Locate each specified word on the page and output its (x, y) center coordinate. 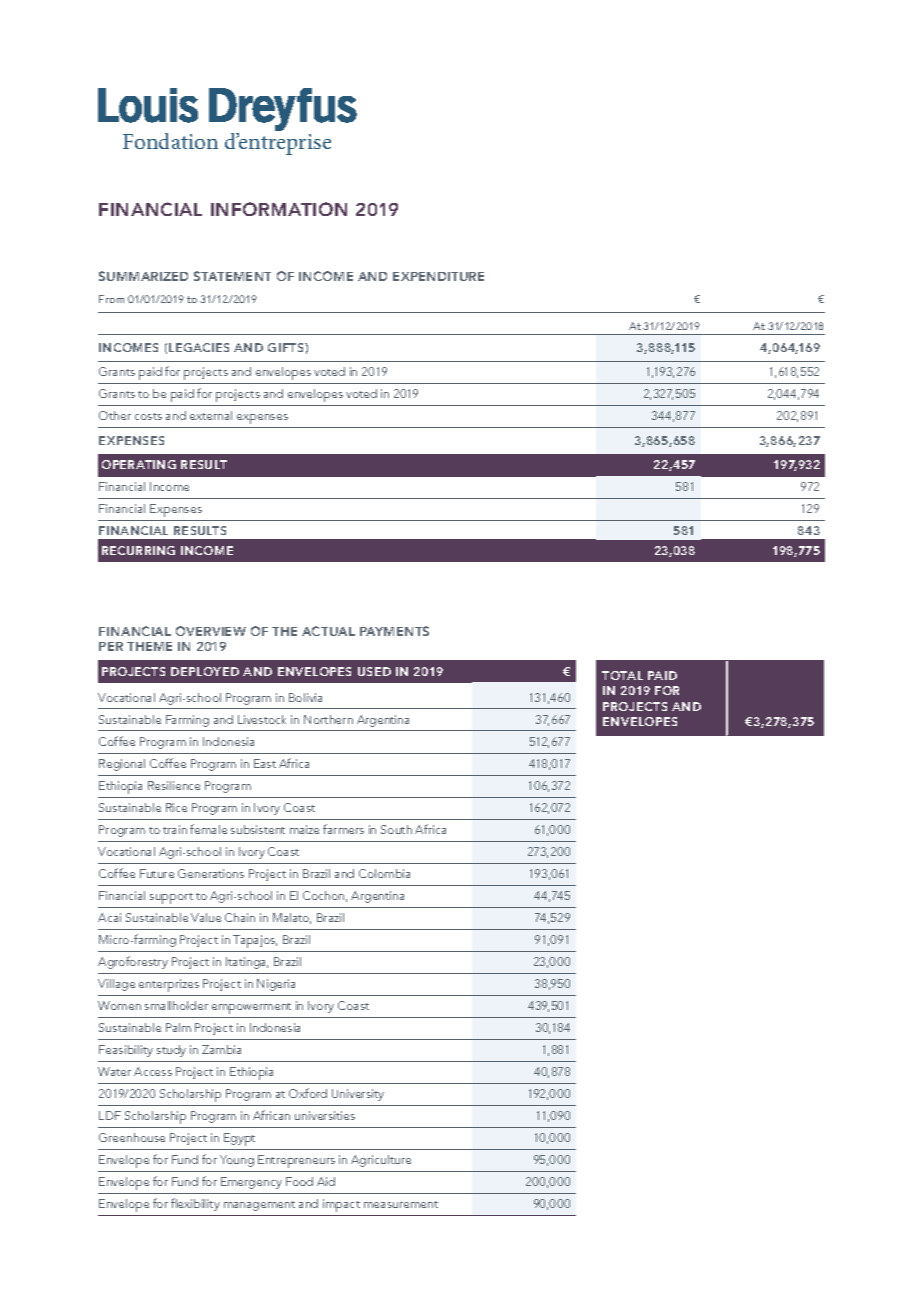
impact (341, 1205)
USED (374, 671)
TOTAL (622, 675)
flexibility (195, 1204)
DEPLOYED (205, 671)
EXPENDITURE (438, 276)
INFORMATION (279, 209)
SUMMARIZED (143, 276)
